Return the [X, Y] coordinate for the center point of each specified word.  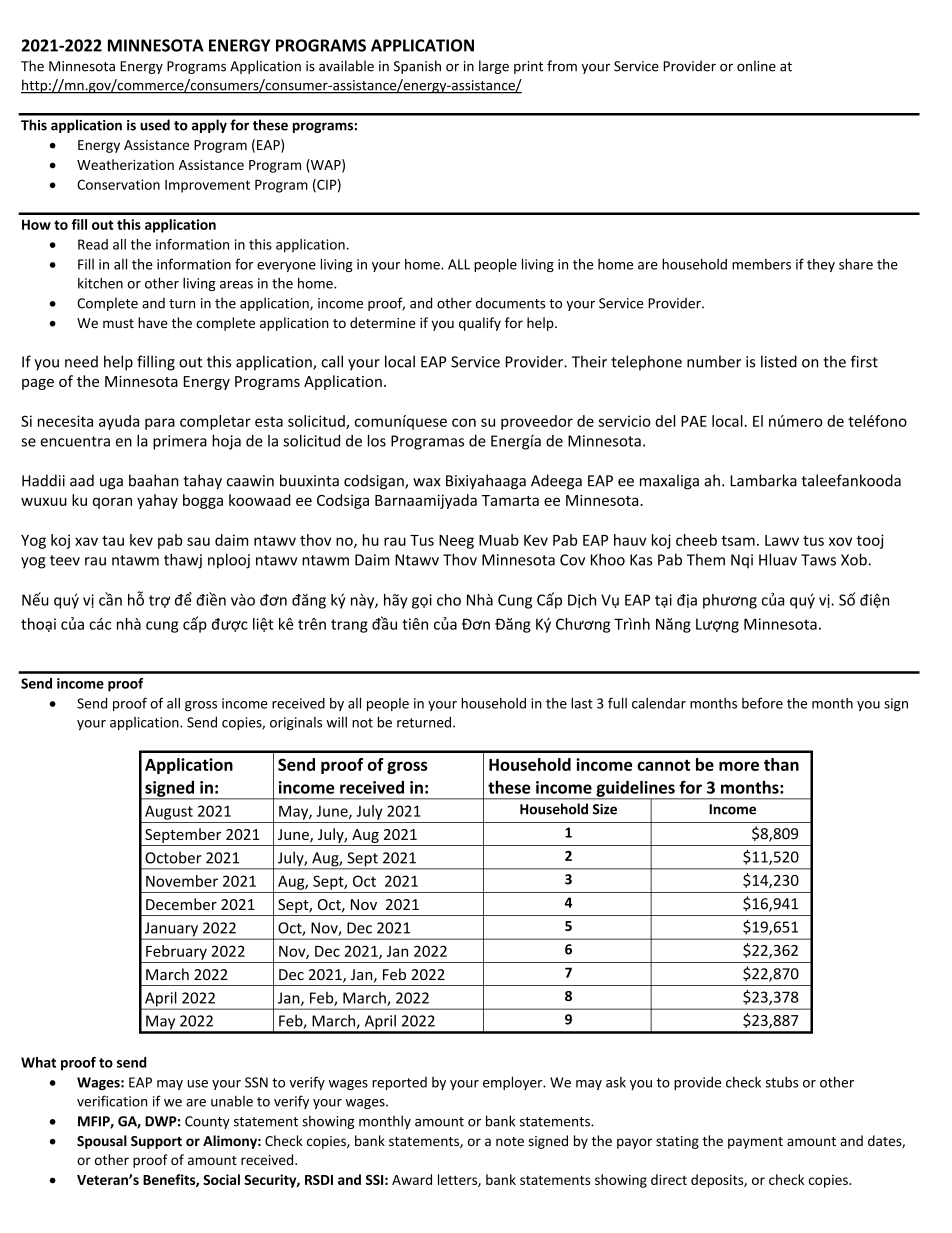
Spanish [417, 67]
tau [113, 540]
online [756, 66]
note [510, 1141]
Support [156, 1142]
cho [449, 600]
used [155, 125]
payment [755, 1143]
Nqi [742, 561]
